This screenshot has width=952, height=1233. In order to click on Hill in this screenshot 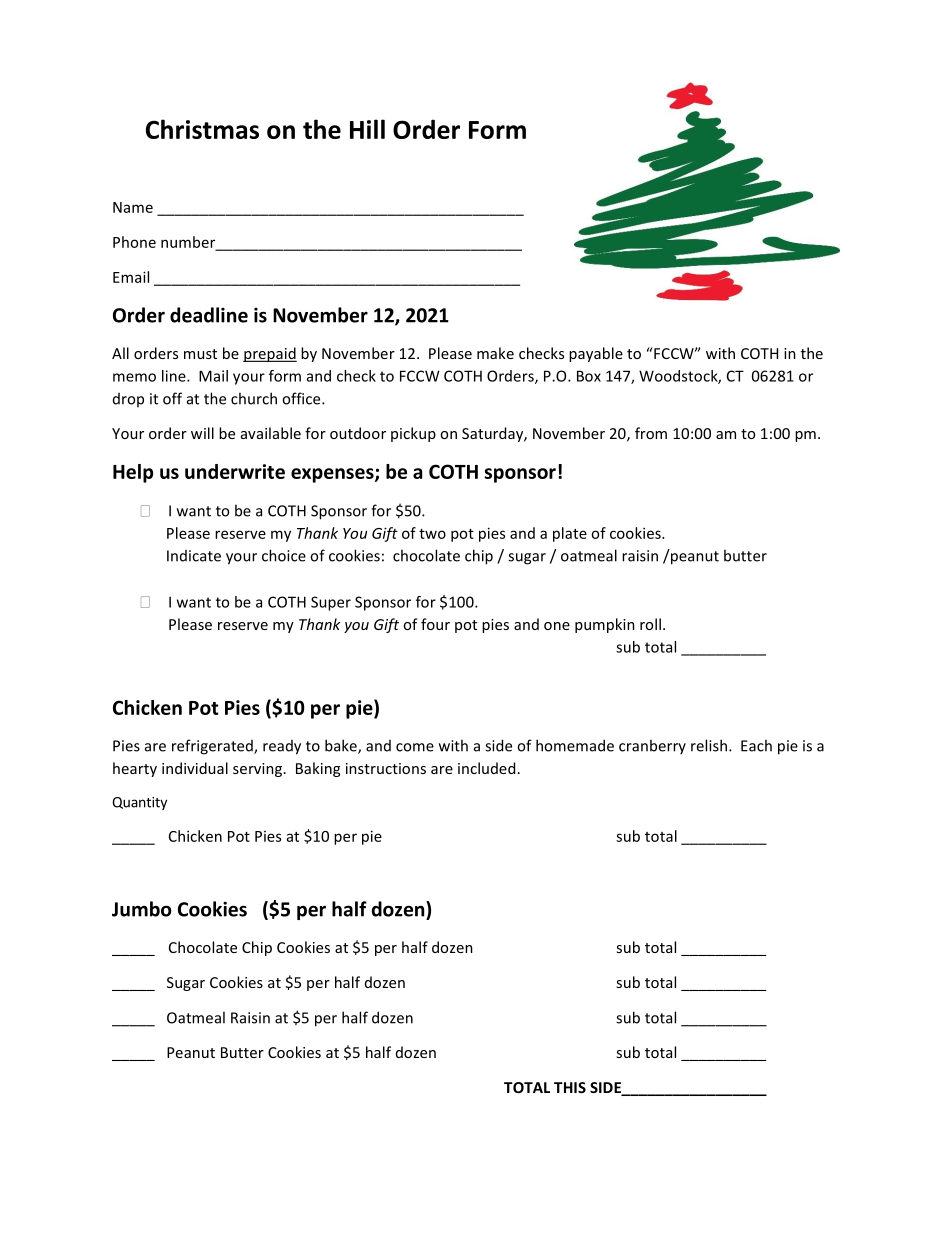, I will do `click(367, 129)`.
